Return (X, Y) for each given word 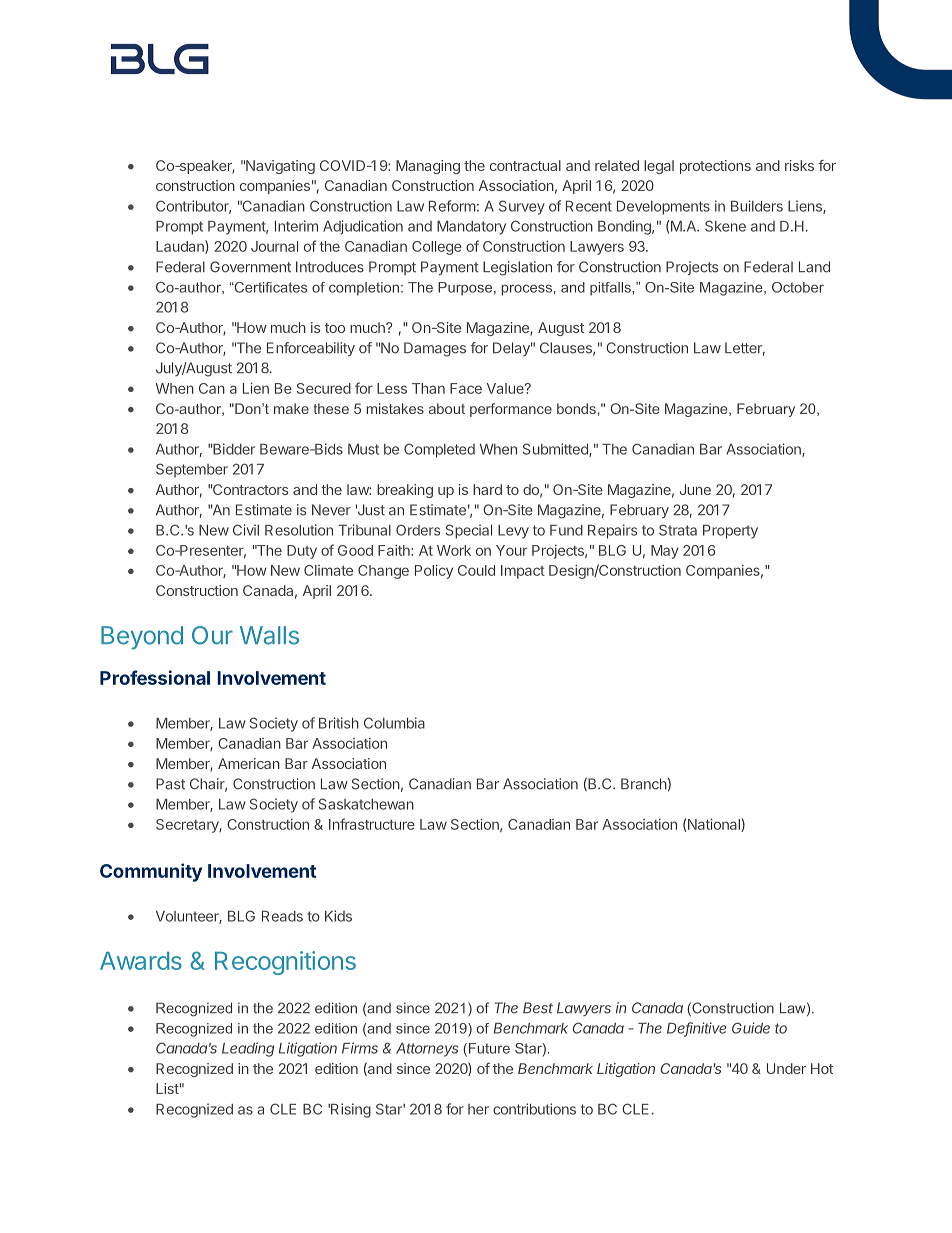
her (478, 1109)
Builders (757, 206)
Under (786, 1068)
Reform (452, 206)
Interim (296, 226)
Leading (248, 1049)
